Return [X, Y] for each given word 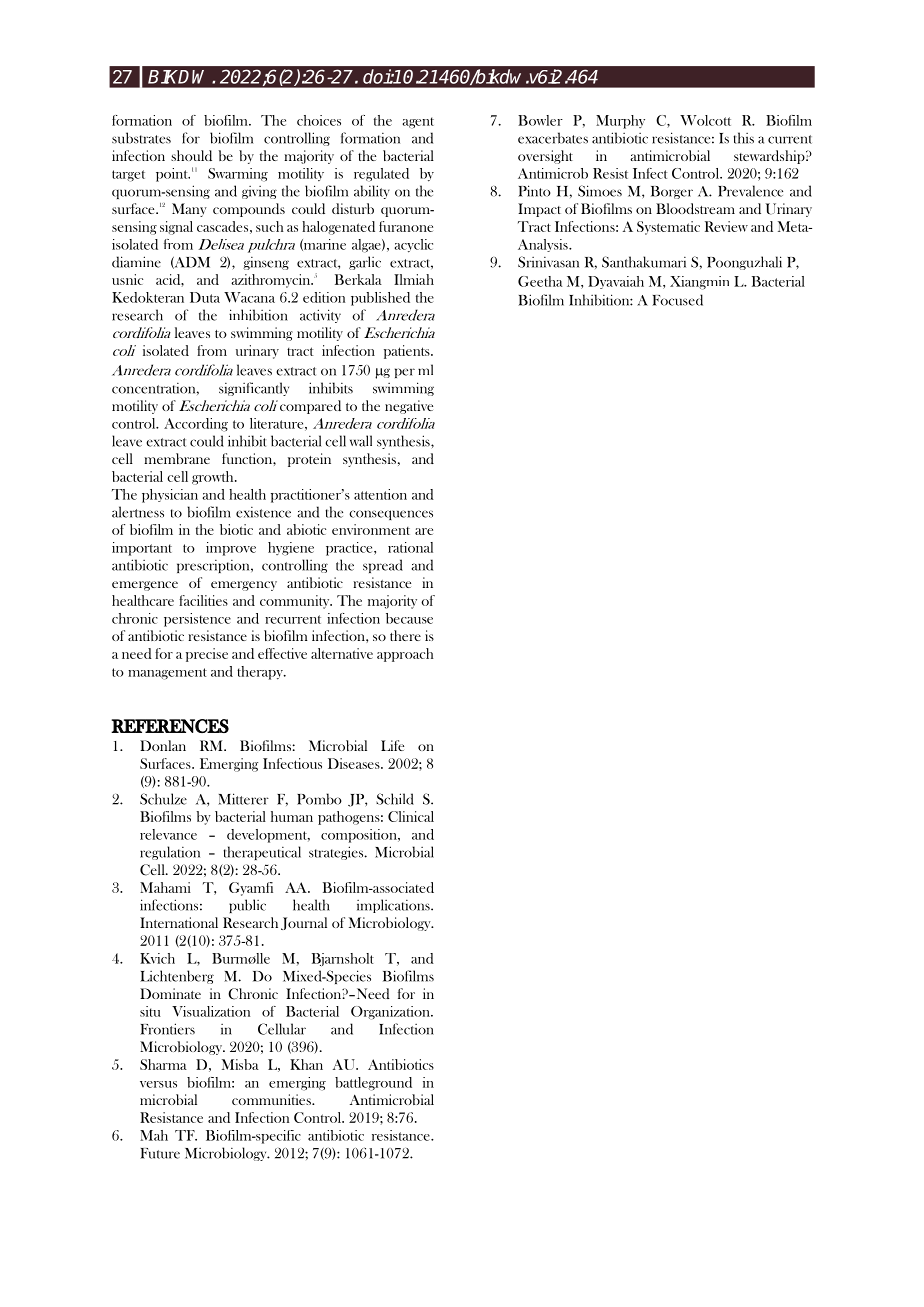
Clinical [411, 816]
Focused [677, 300]
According [196, 425]
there [405, 635]
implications [394, 906]
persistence [197, 620]
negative [409, 407]
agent [418, 123]
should [191, 155]
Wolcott [705, 120]
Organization [391, 1013]
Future [160, 1153]
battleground [373, 1084]
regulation [170, 853]
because [409, 618]
